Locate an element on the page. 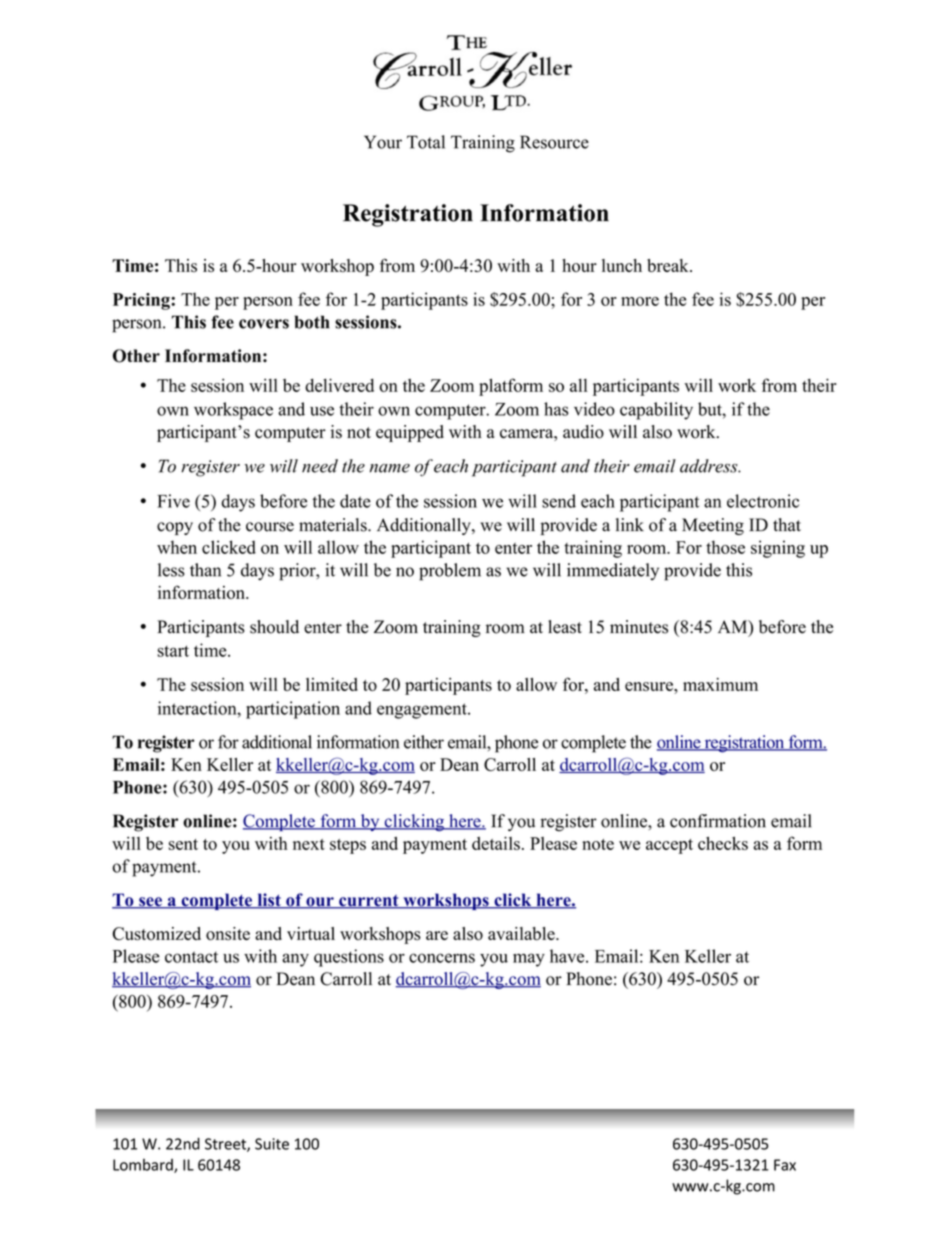  engagement is located at coordinates (423, 711).
